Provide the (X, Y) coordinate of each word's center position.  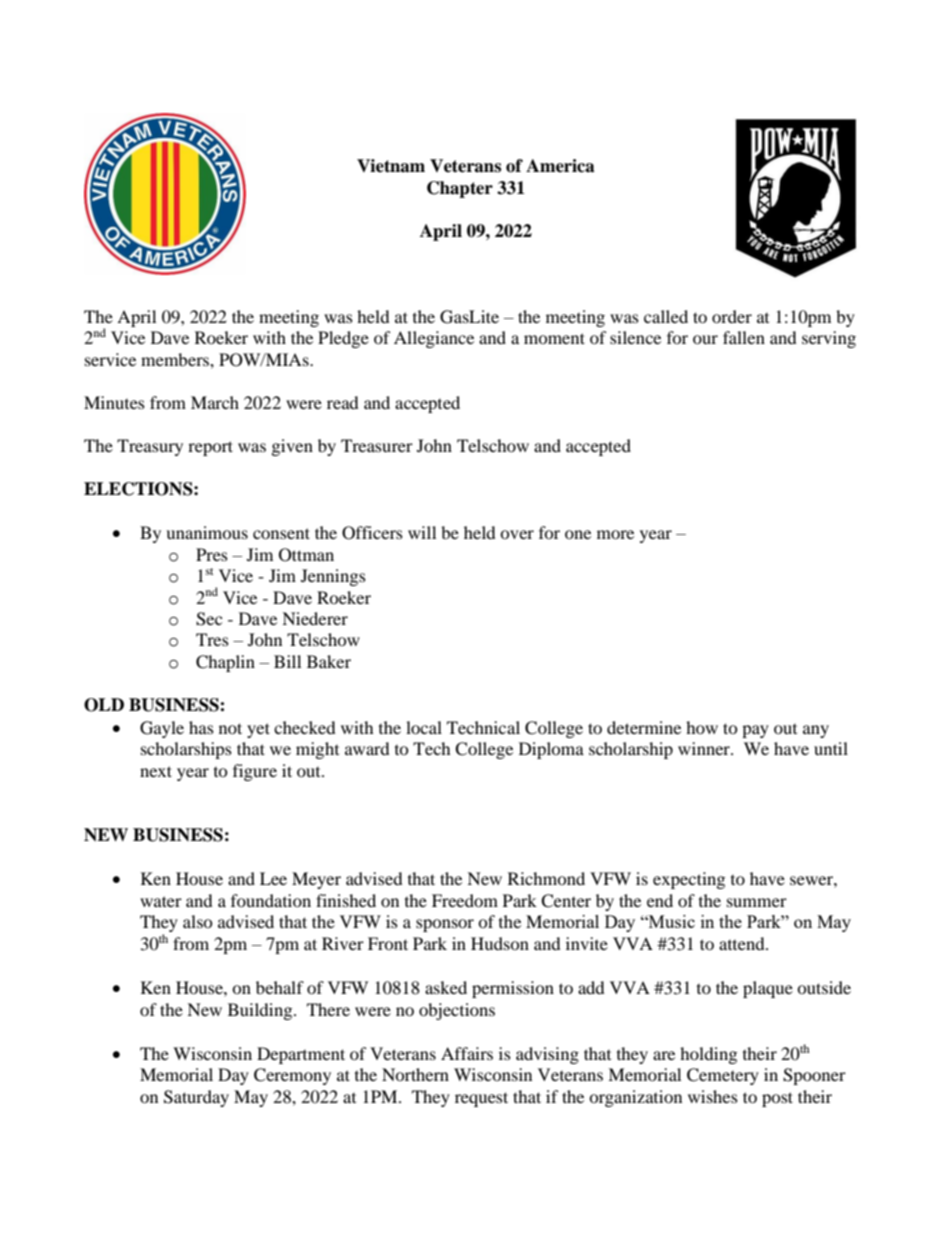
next (156, 771)
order (732, 316)
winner (705, 748)
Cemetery (723, 1076)
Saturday (196, 1098)
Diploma (551, 750)
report (210, 448)
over (517, 534)
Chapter (460, 189)
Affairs (467, 1053)
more (615, 534)
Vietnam (391, 166)
